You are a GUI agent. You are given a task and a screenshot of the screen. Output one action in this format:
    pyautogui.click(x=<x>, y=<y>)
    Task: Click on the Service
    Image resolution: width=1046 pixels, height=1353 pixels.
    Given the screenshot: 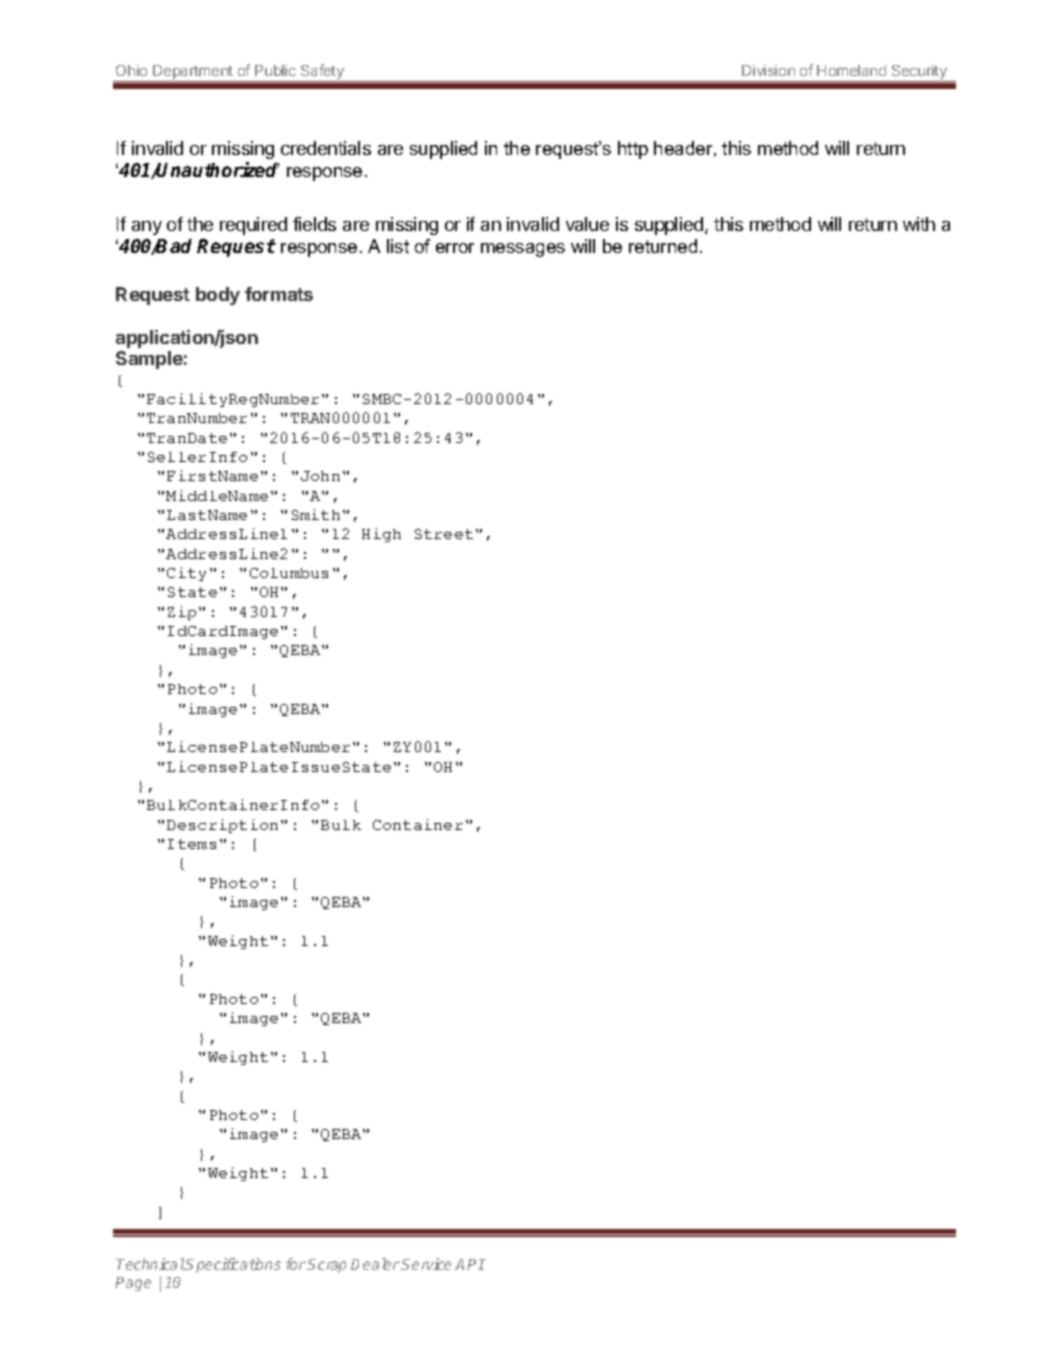 What is the action you would take?
    pyautogui.click(x=426, y=1264)
